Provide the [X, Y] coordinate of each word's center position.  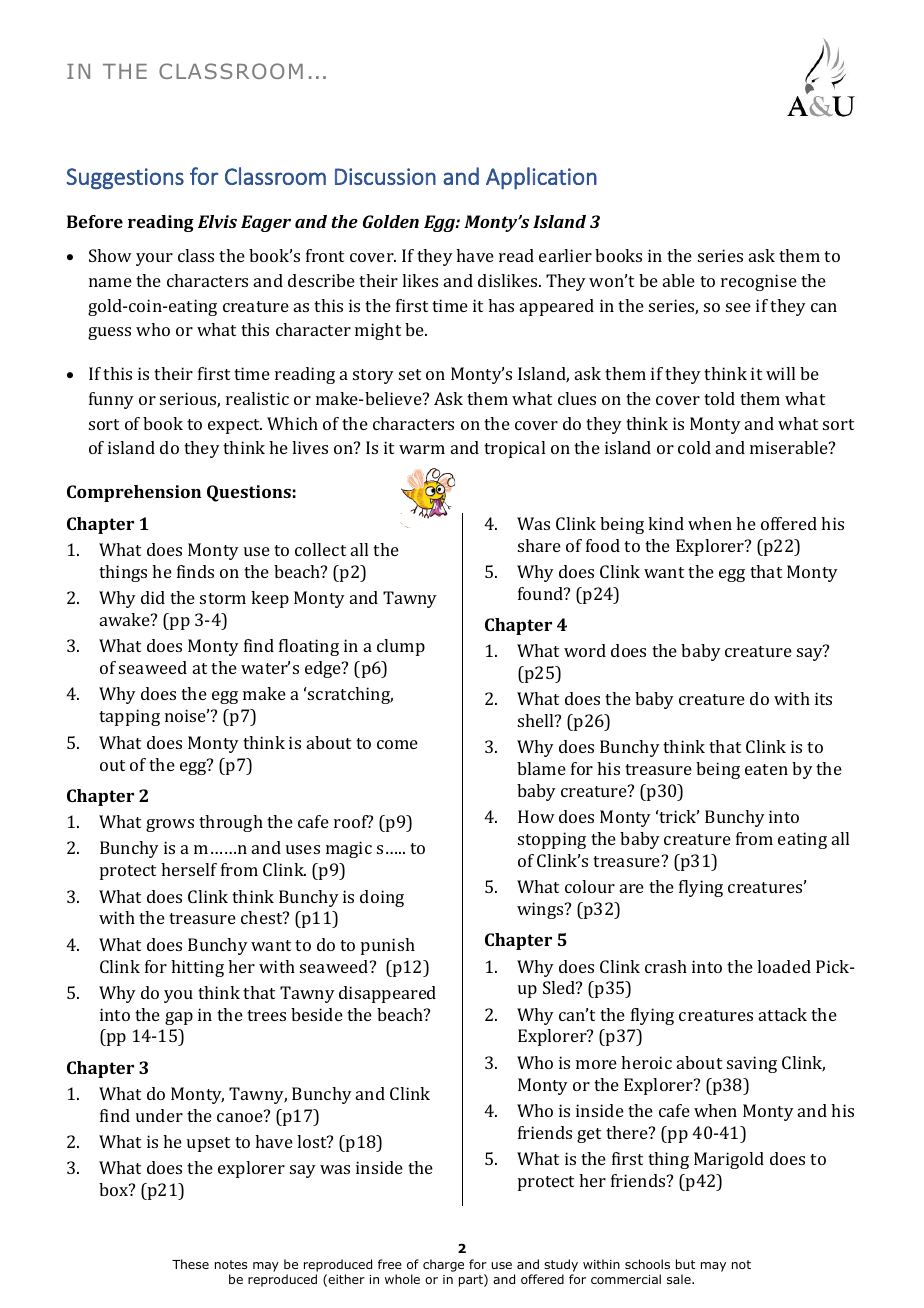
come [397, 744]
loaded [784, 966]
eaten [766, 769]
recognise [759, 282]
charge [443, 1265]
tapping [129, 717]
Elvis [217, 221]
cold [694, 447]
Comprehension [134, 493]
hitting [197, 968]
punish [388, 946]
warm [422, 449]
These [190, 1264]
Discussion [385, 176]
